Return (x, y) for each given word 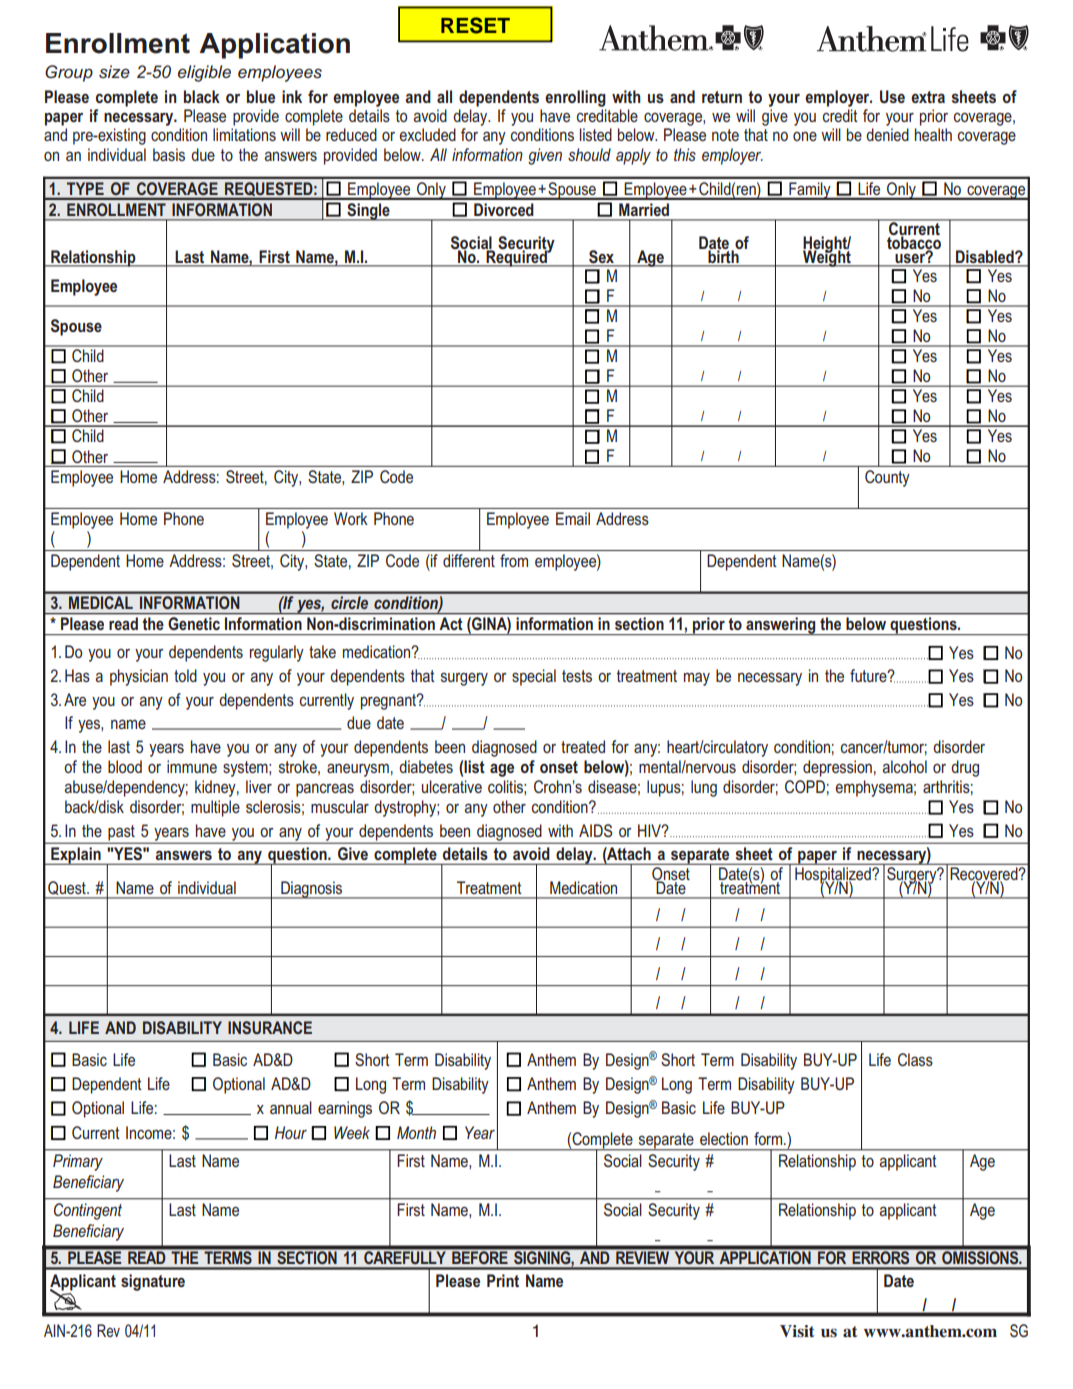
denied (887, 134)
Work (351, 518)
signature (153, 1282)
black (202, 96)
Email (573, 518)
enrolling (575, 98)
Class (915, 1059)
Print (503, 1280)
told (185, 675)
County (887, 478)
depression (837, 768)
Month (416, 1132)
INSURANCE (270, 1027)
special (534, 677)
